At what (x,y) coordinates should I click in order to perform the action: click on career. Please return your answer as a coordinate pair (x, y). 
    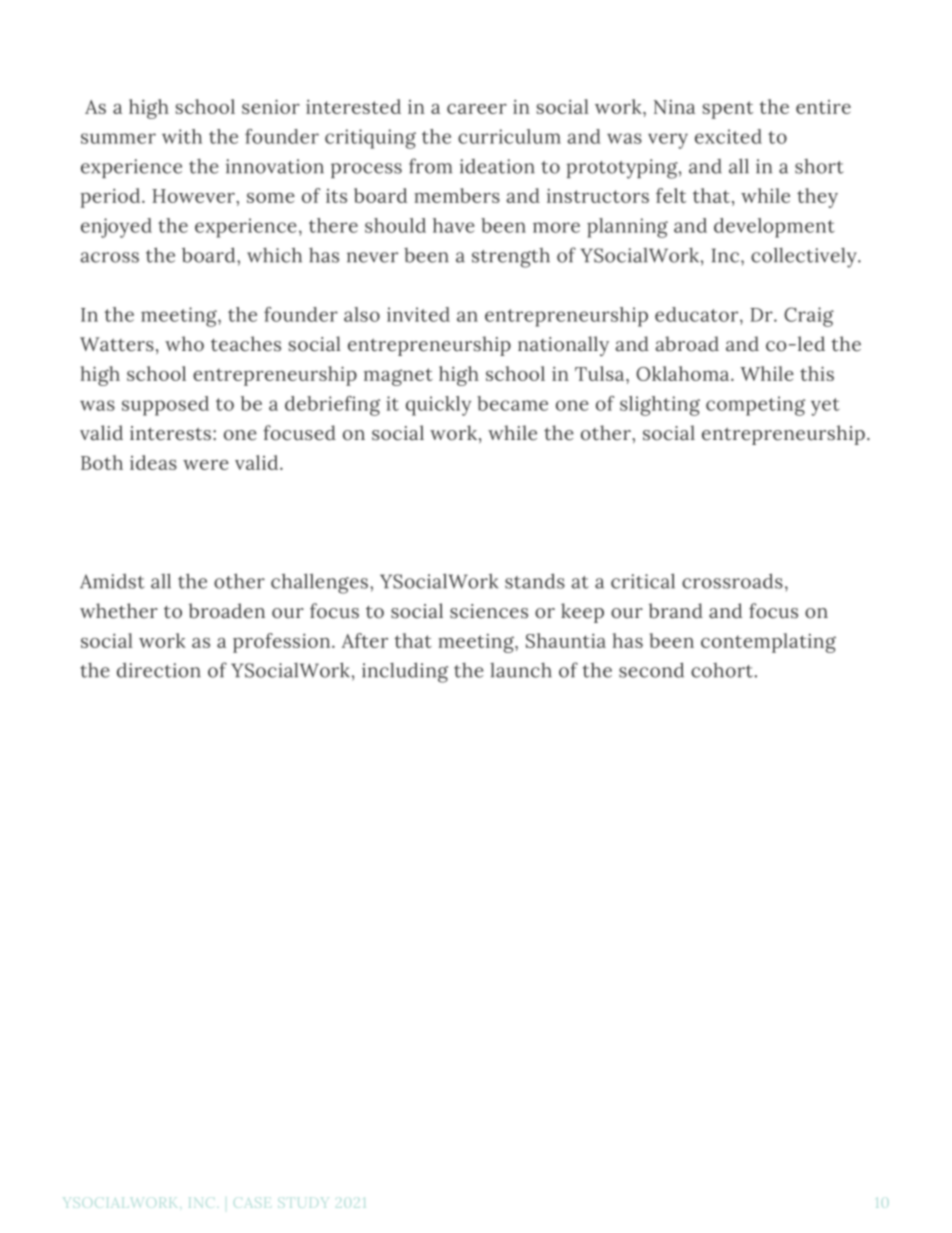
    Looking at the image, I should click on (477, 109).
